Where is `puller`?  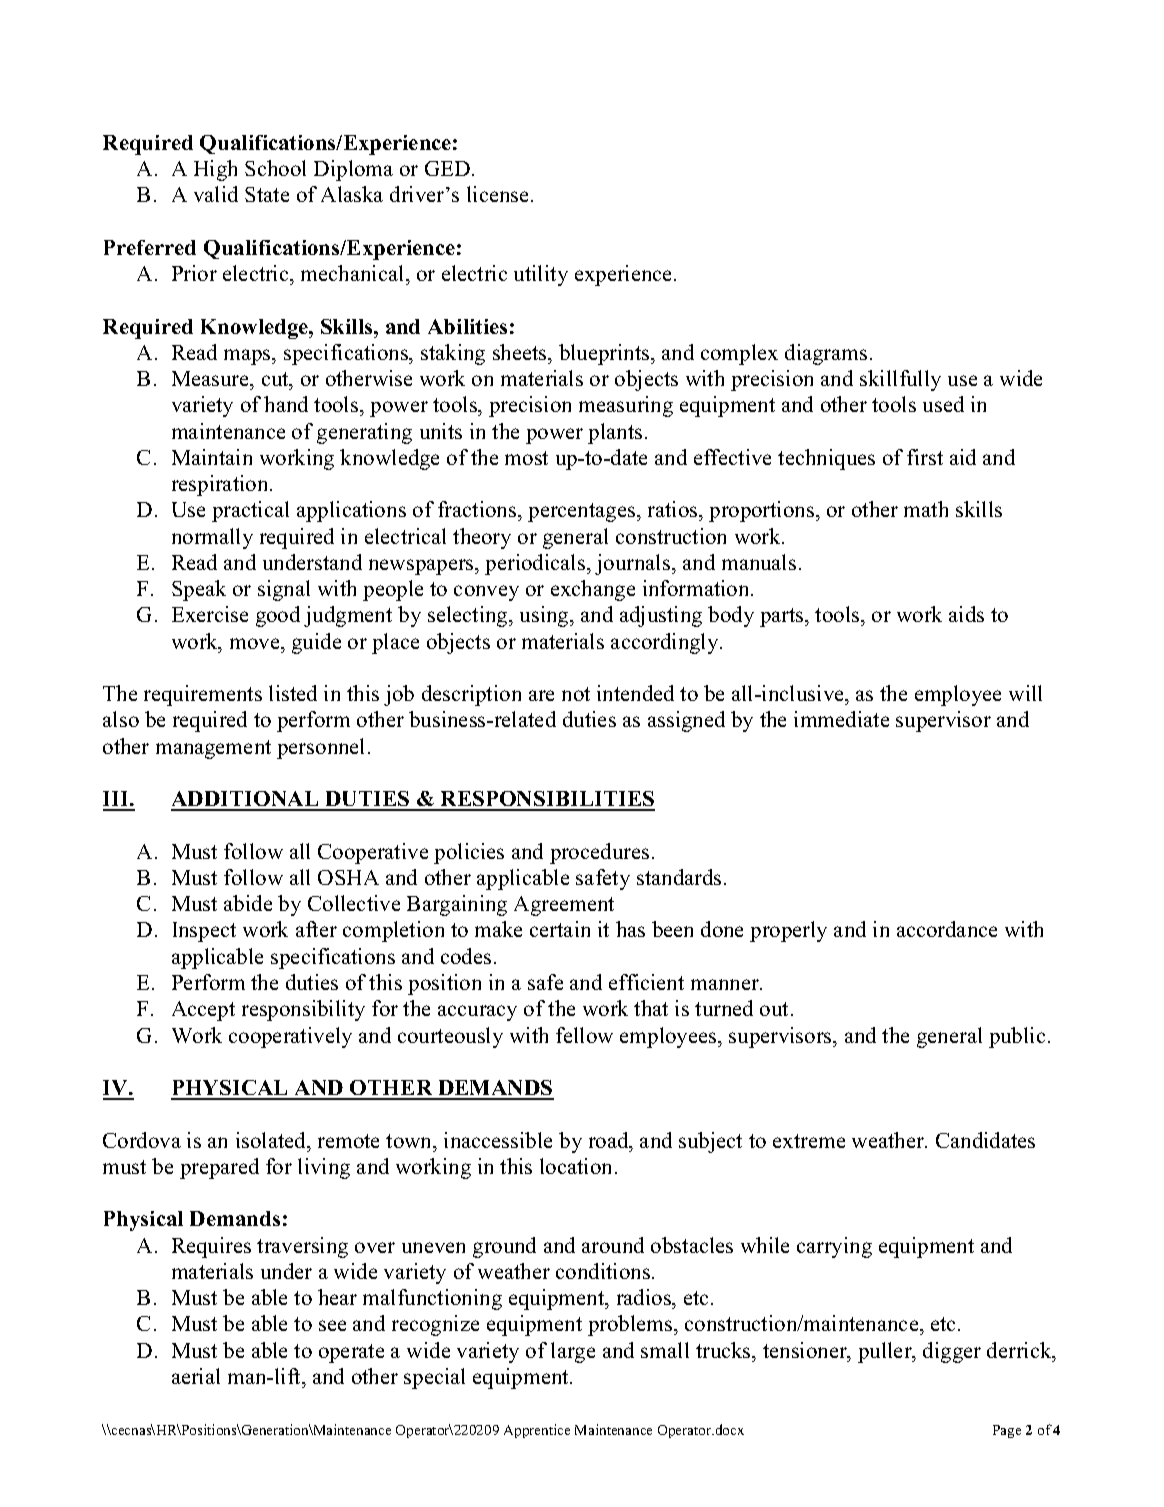
puller is located at coordinates (886, 1352).
